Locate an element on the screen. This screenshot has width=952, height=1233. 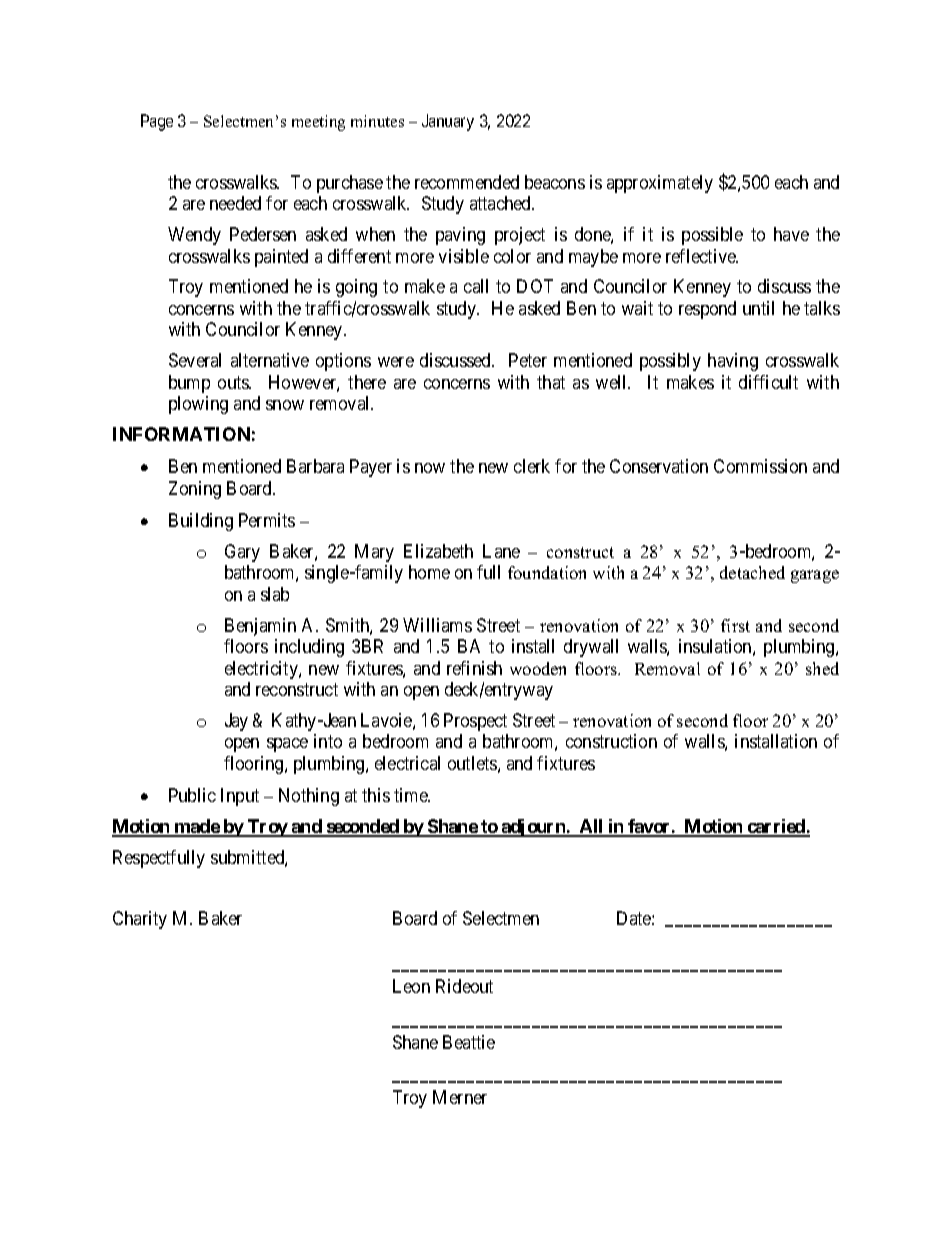
January is located at coordinates (448, 122).
